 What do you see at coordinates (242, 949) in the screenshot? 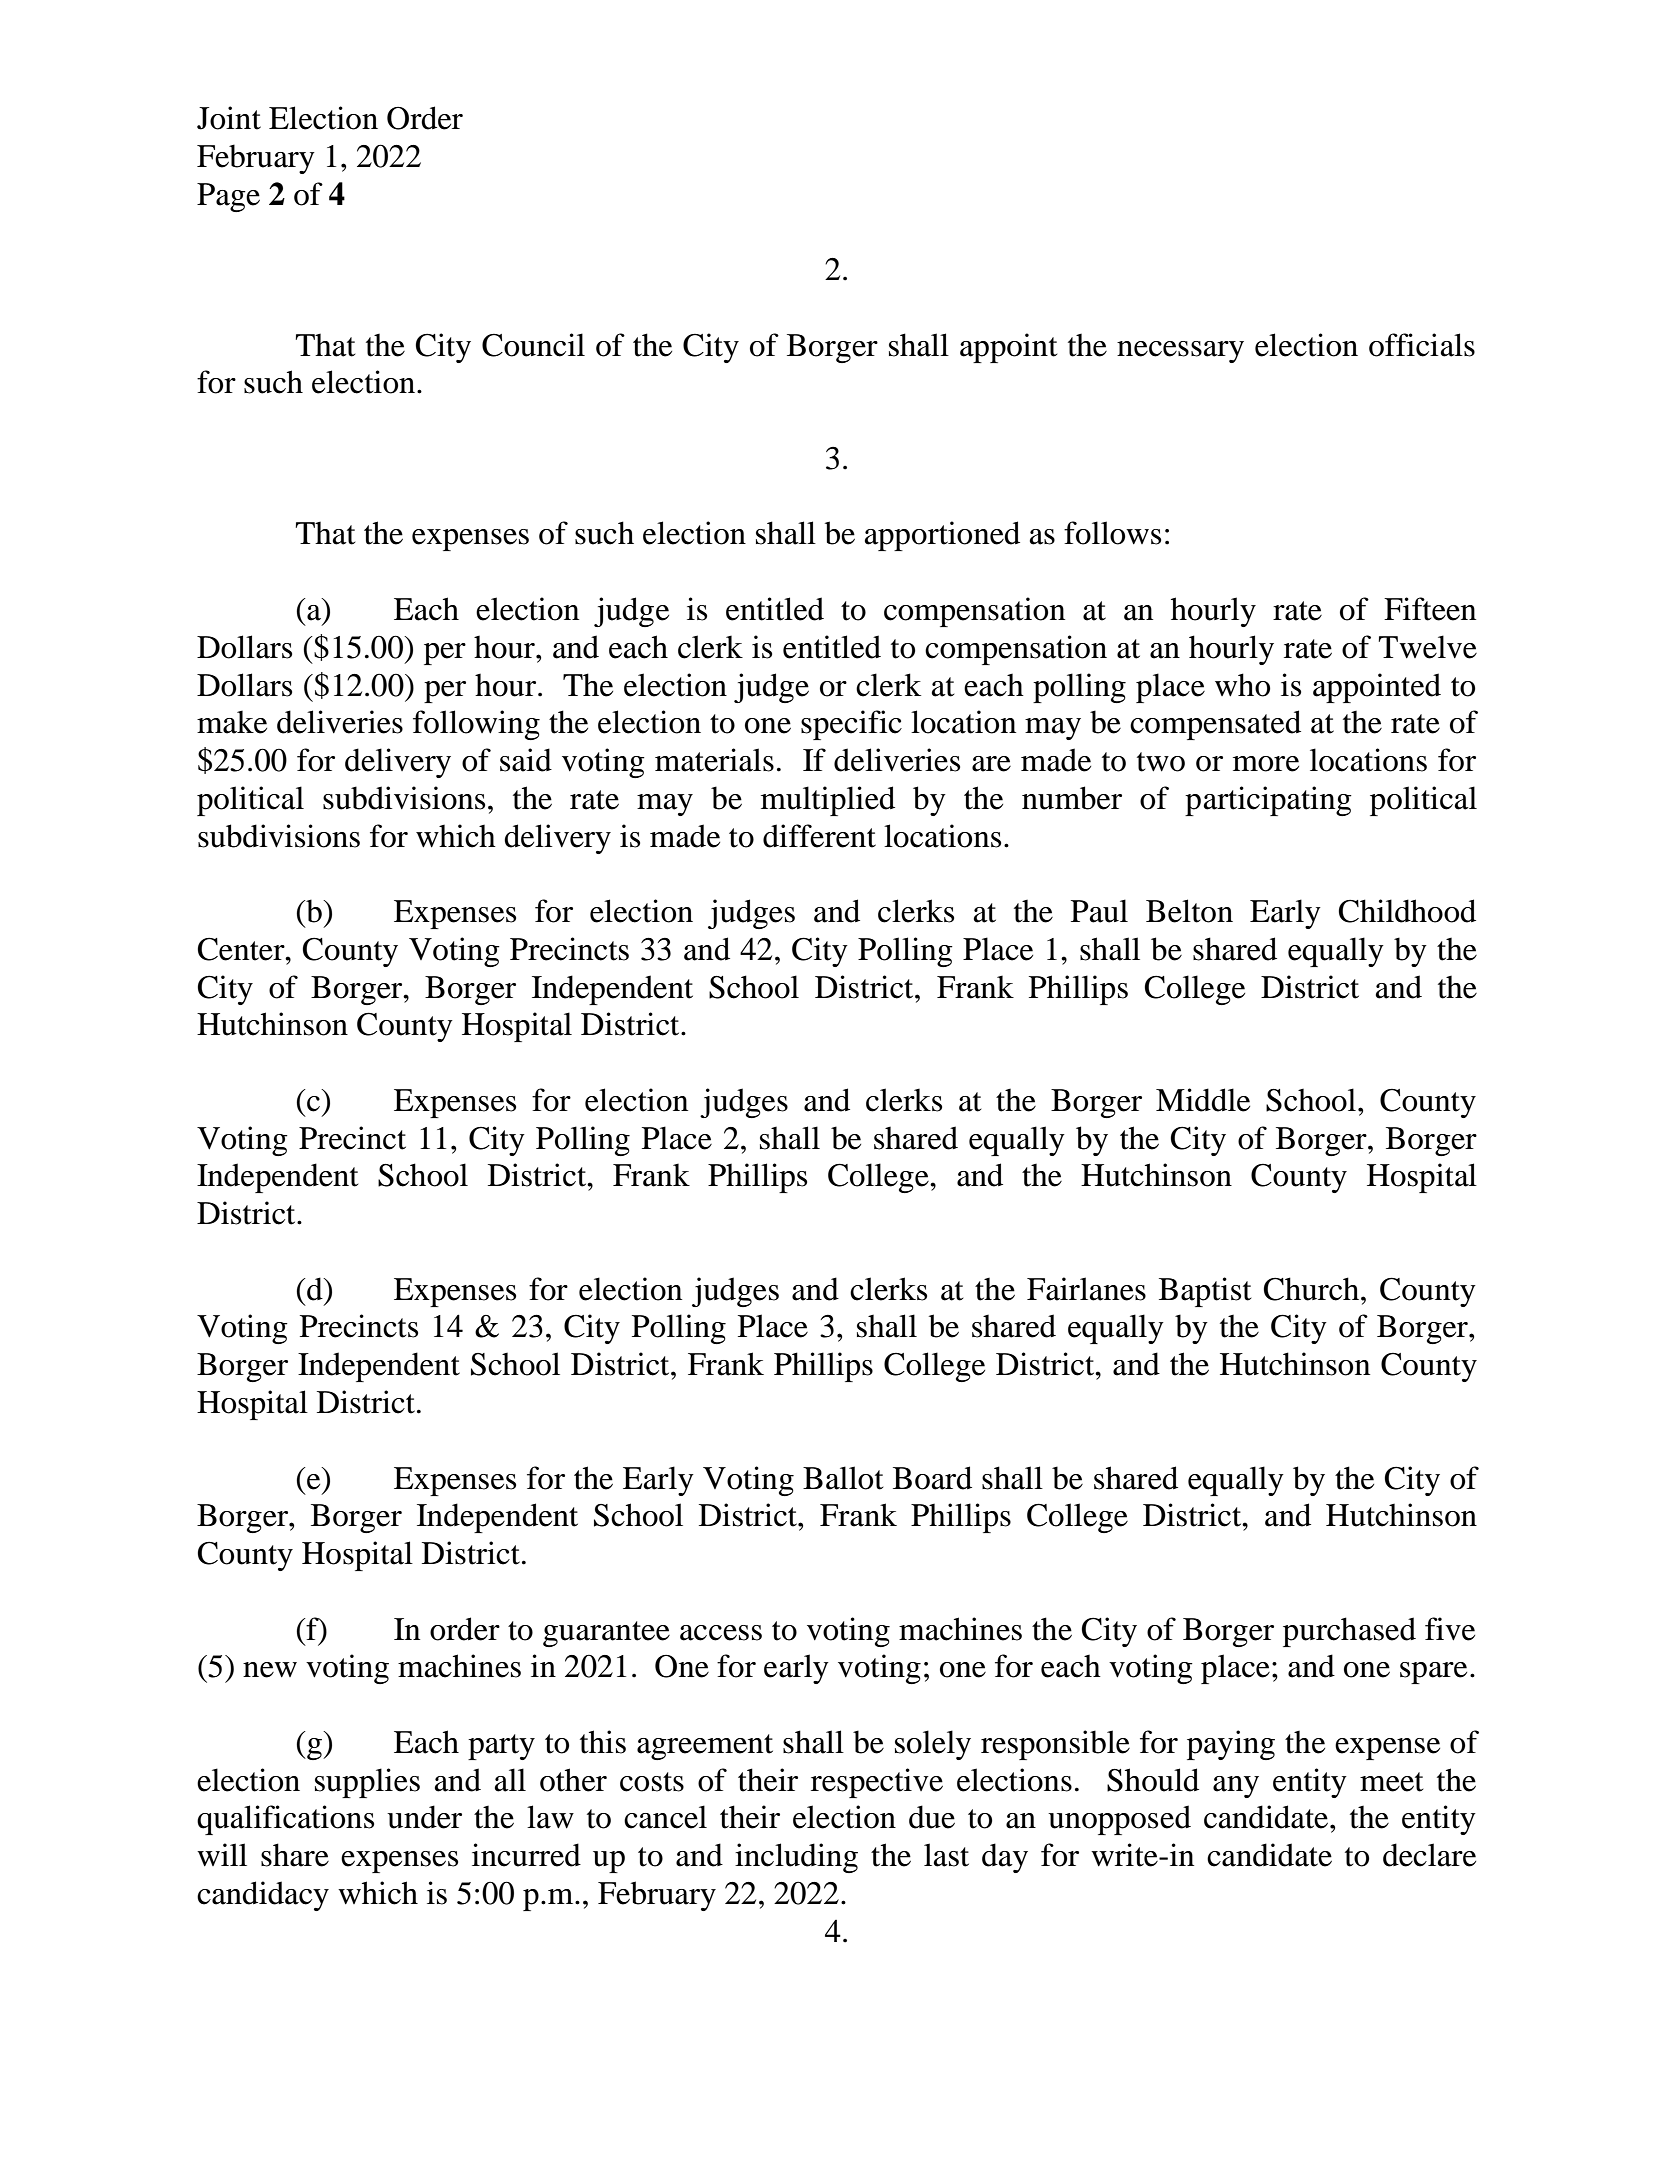
I see `Center` at bounding box center [242, 949].
